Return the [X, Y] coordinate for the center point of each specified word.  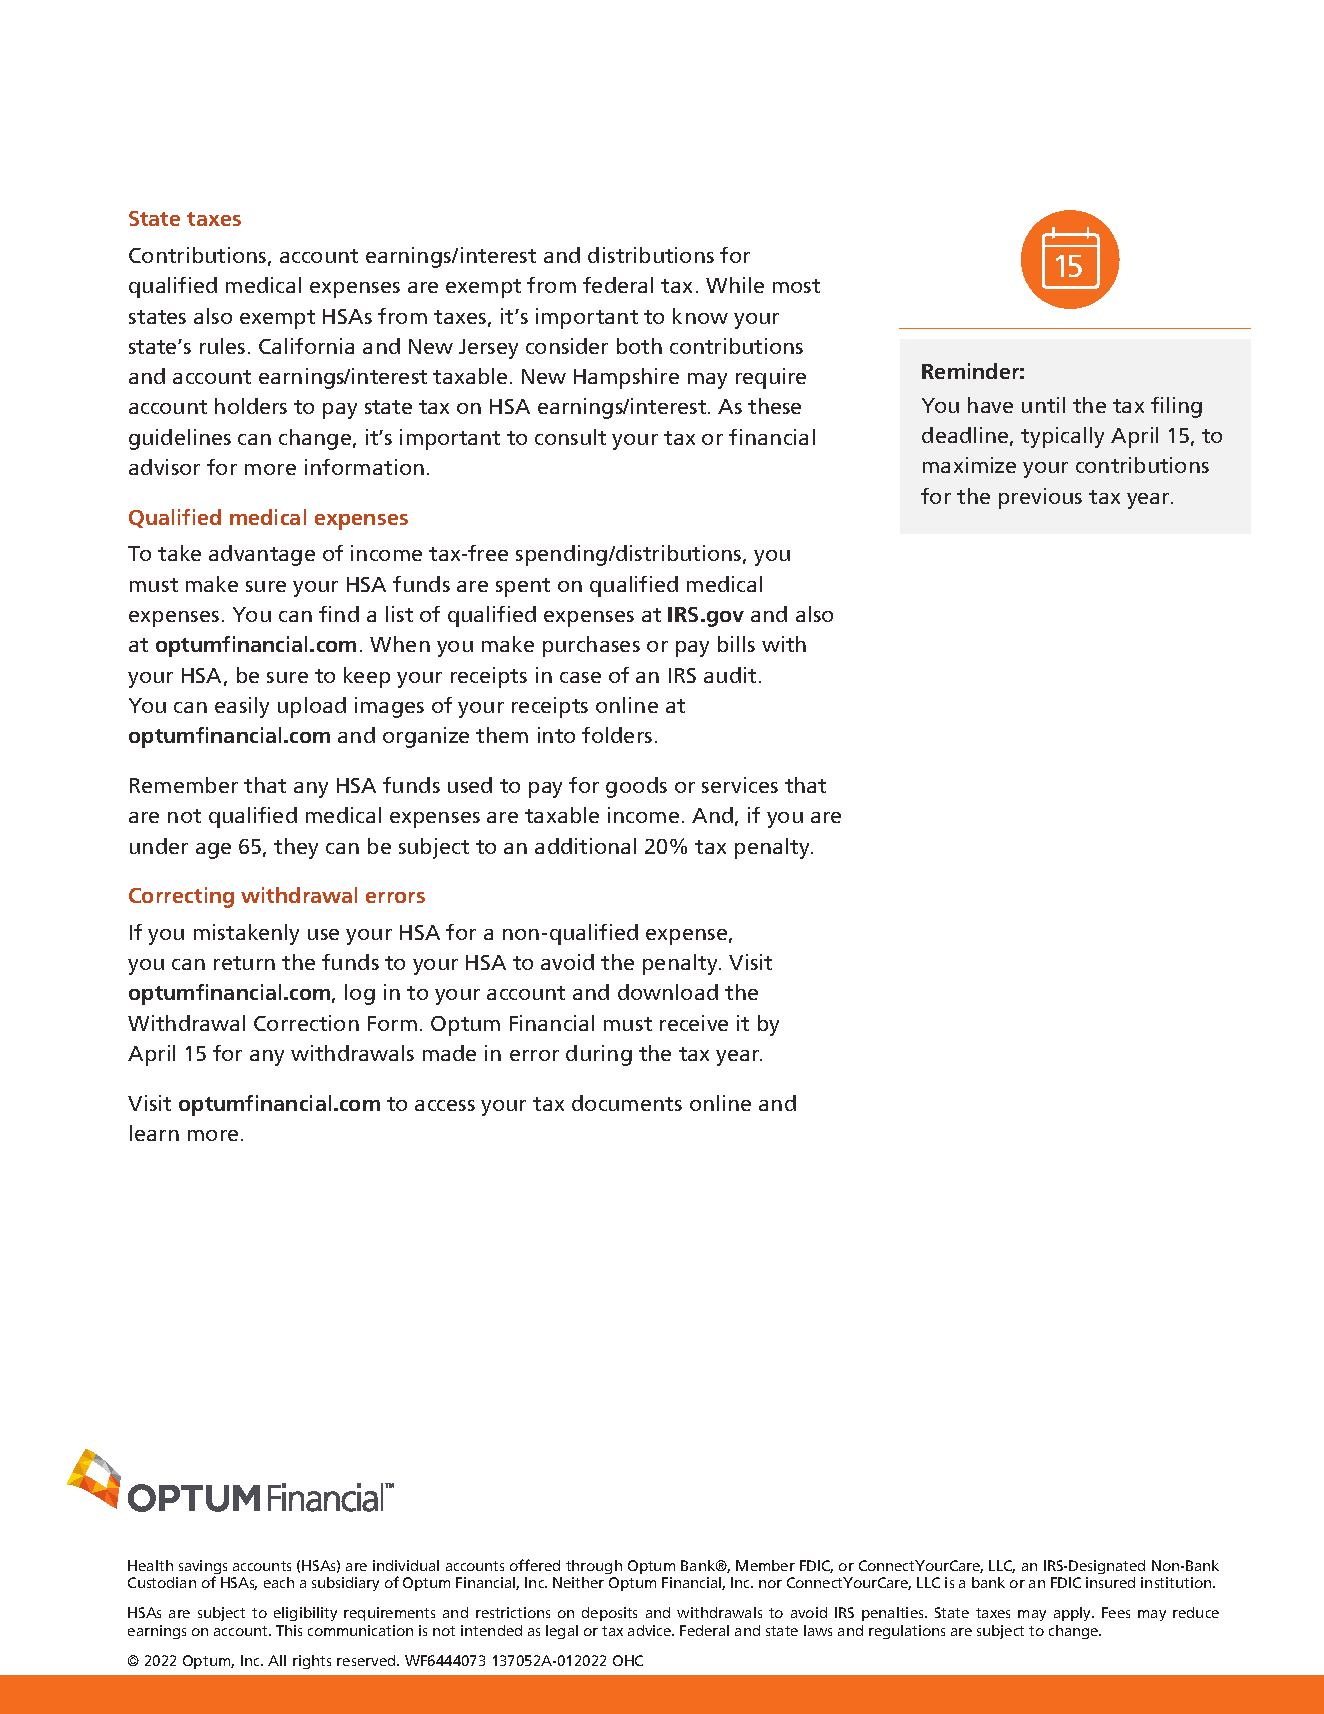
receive [694, 1023]
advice [650, 1630]
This [289, 1630]
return [244, 963]
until [1043, 405]
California [306, 346]
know [700, 316]
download [668, 992]
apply [1074, 1614]
